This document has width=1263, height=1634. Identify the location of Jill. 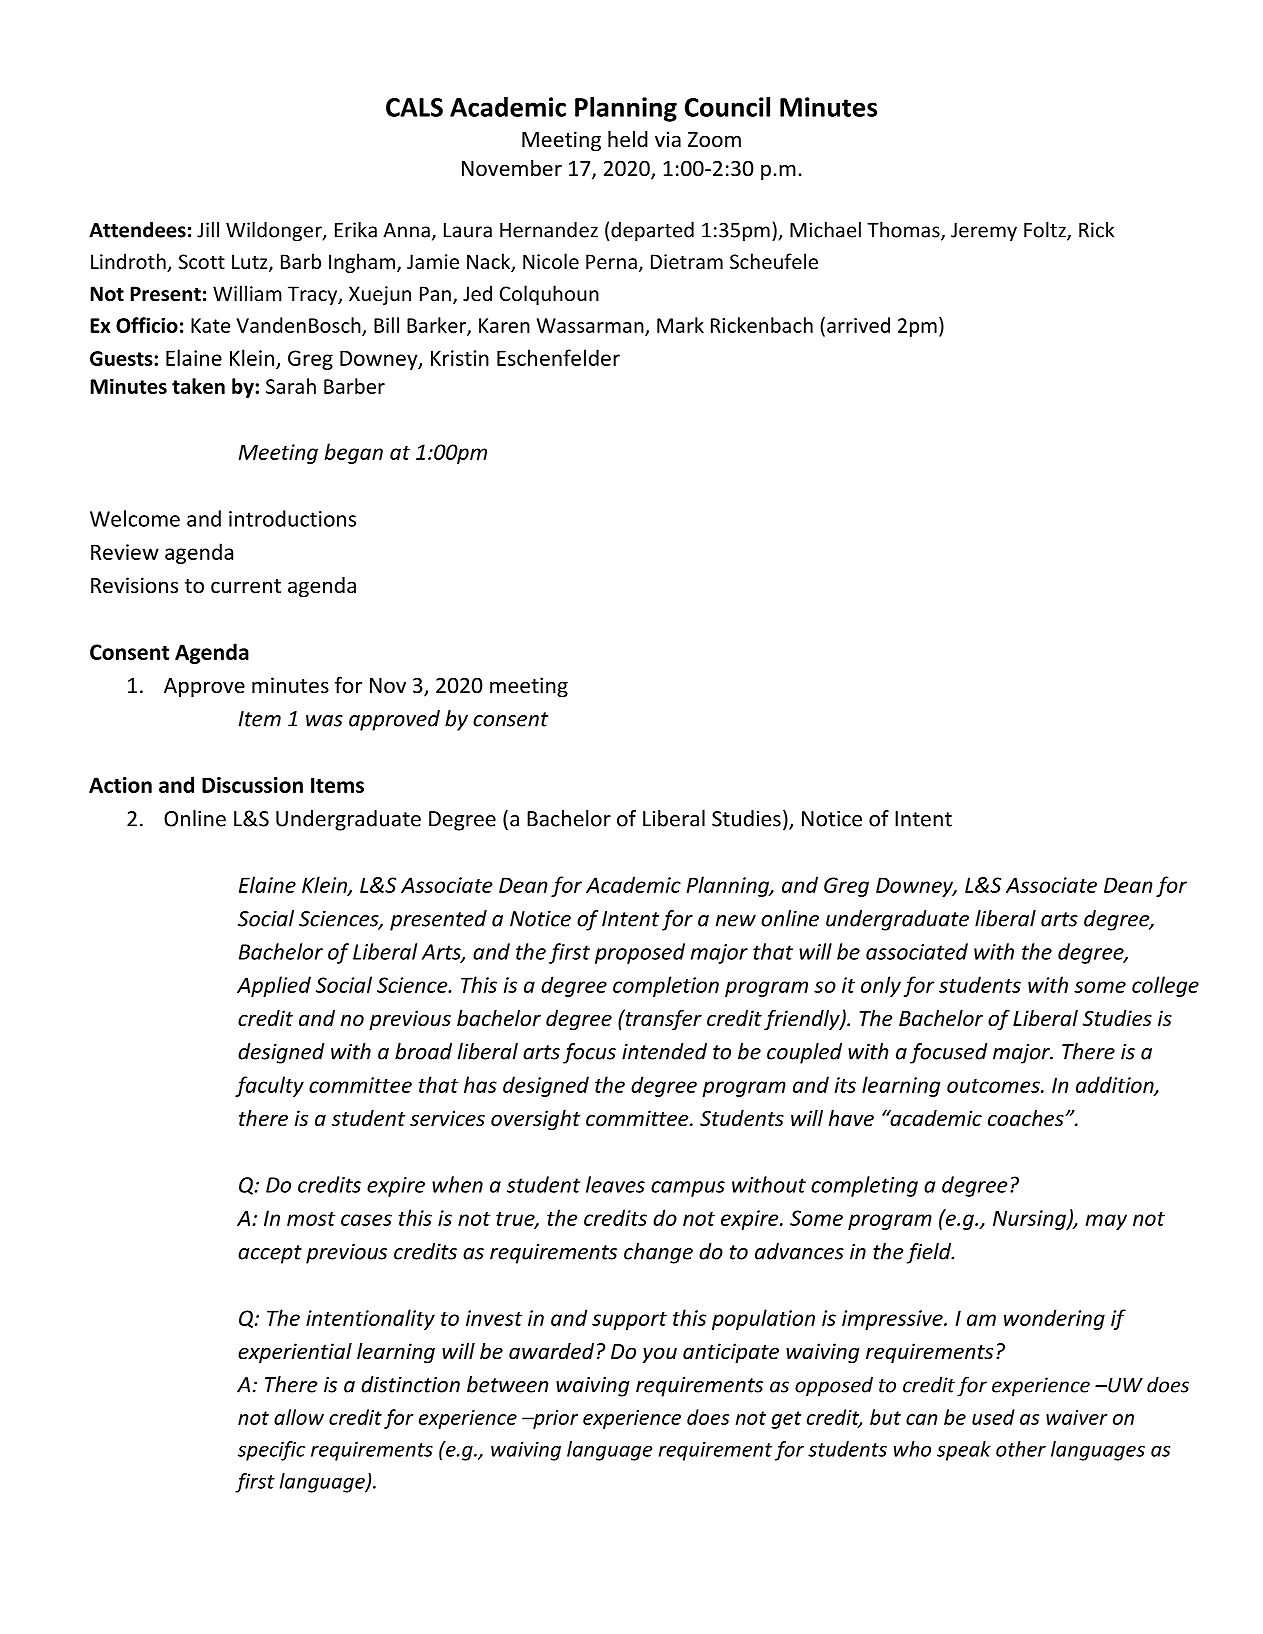
(208, 230).
